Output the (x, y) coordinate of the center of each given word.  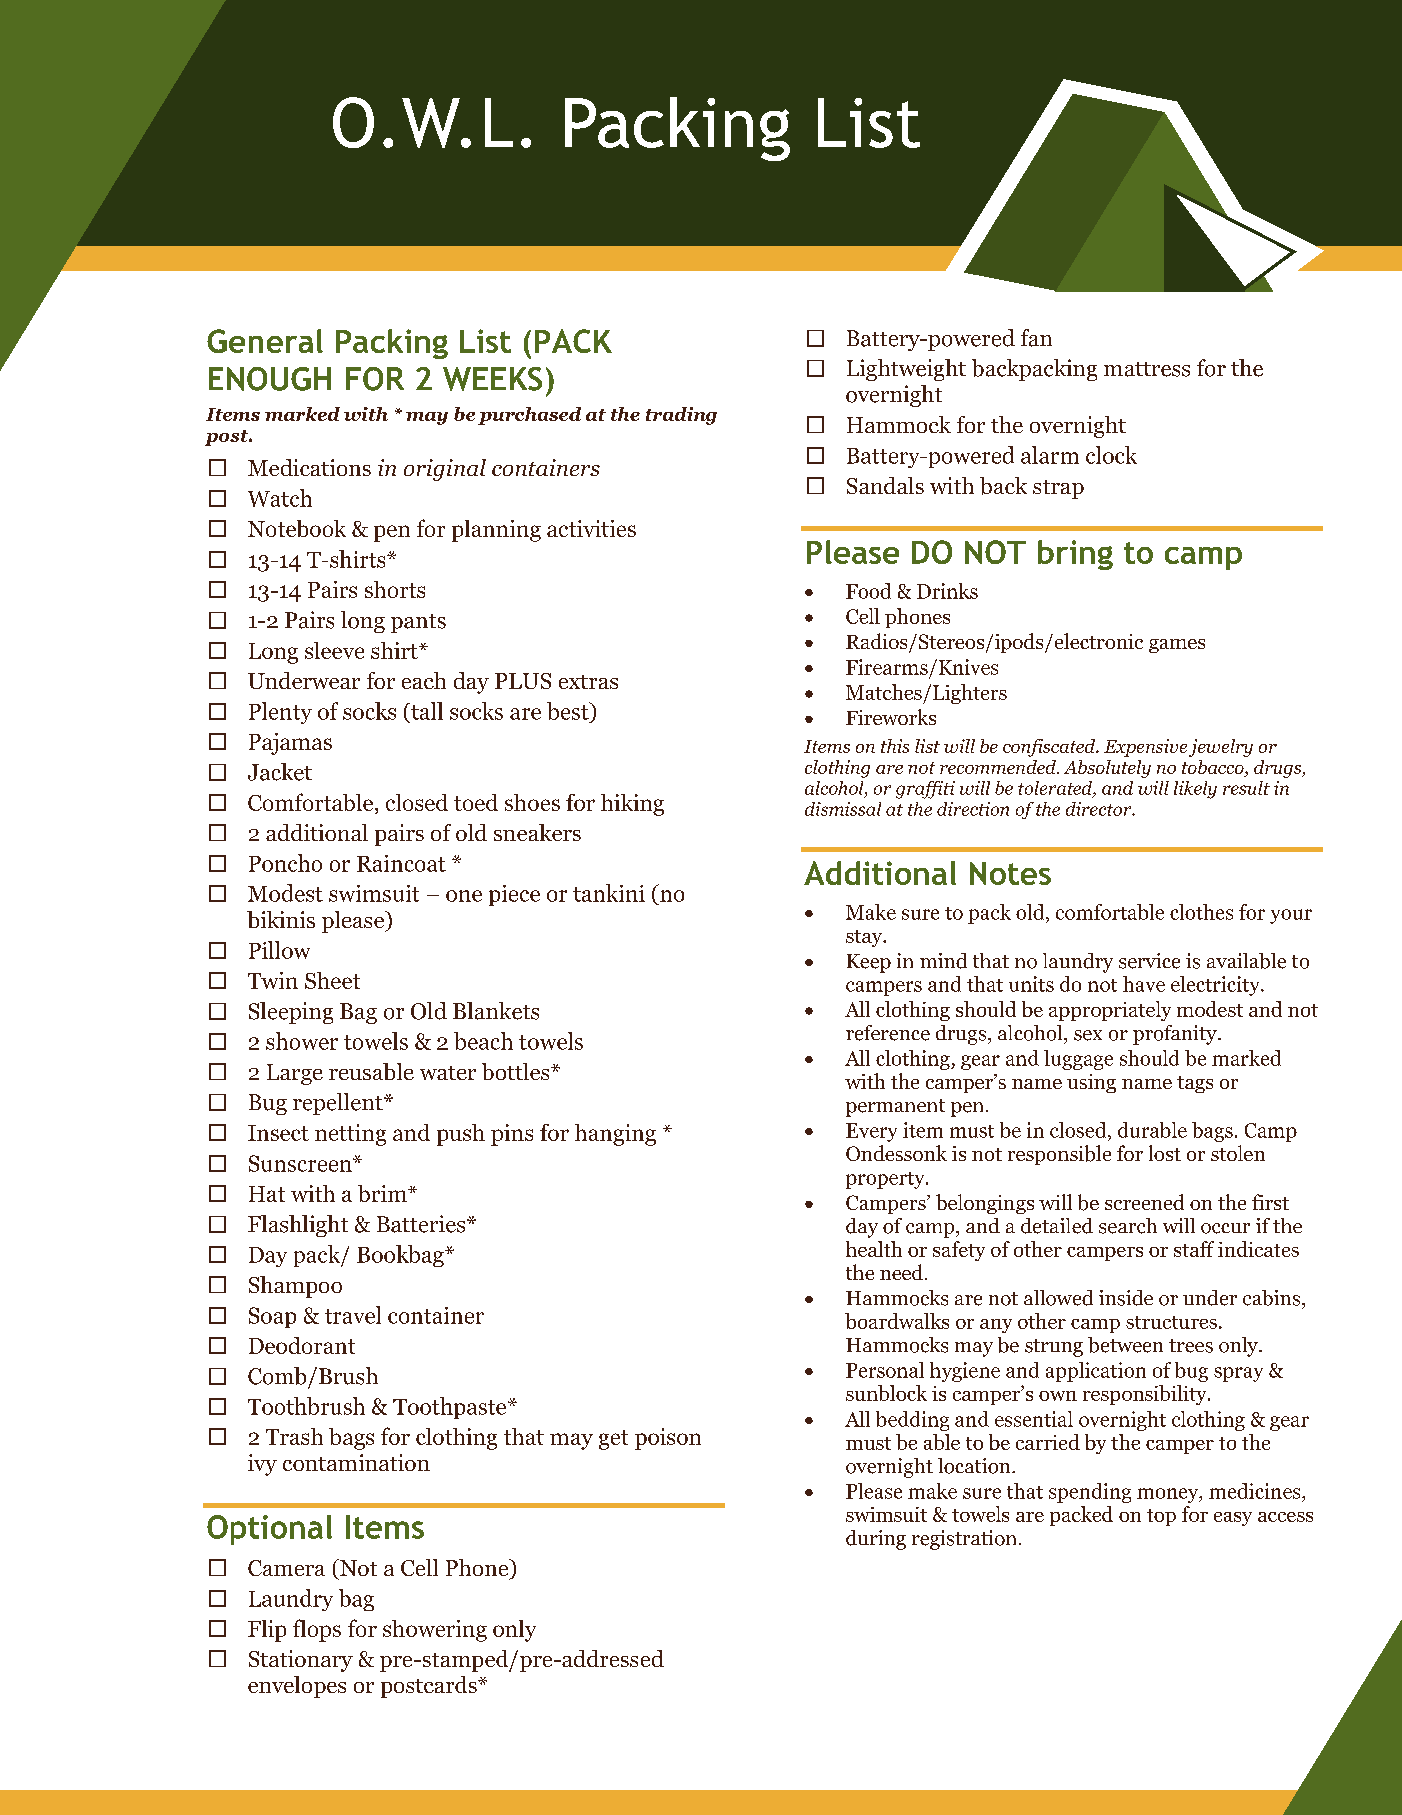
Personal (885, 1370)
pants (418, 623)
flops (317, 1630)
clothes (1201, 912)
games (1177, 646)
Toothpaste (451, 1408)
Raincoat (401, 863)
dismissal (843, 809)
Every (871, 1132)
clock (1111, 455)
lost (1165, 1153)
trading (681, 416)
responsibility (1146, 1395)
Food (868, 591)
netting (350, 1135)
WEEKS (492, 379)
